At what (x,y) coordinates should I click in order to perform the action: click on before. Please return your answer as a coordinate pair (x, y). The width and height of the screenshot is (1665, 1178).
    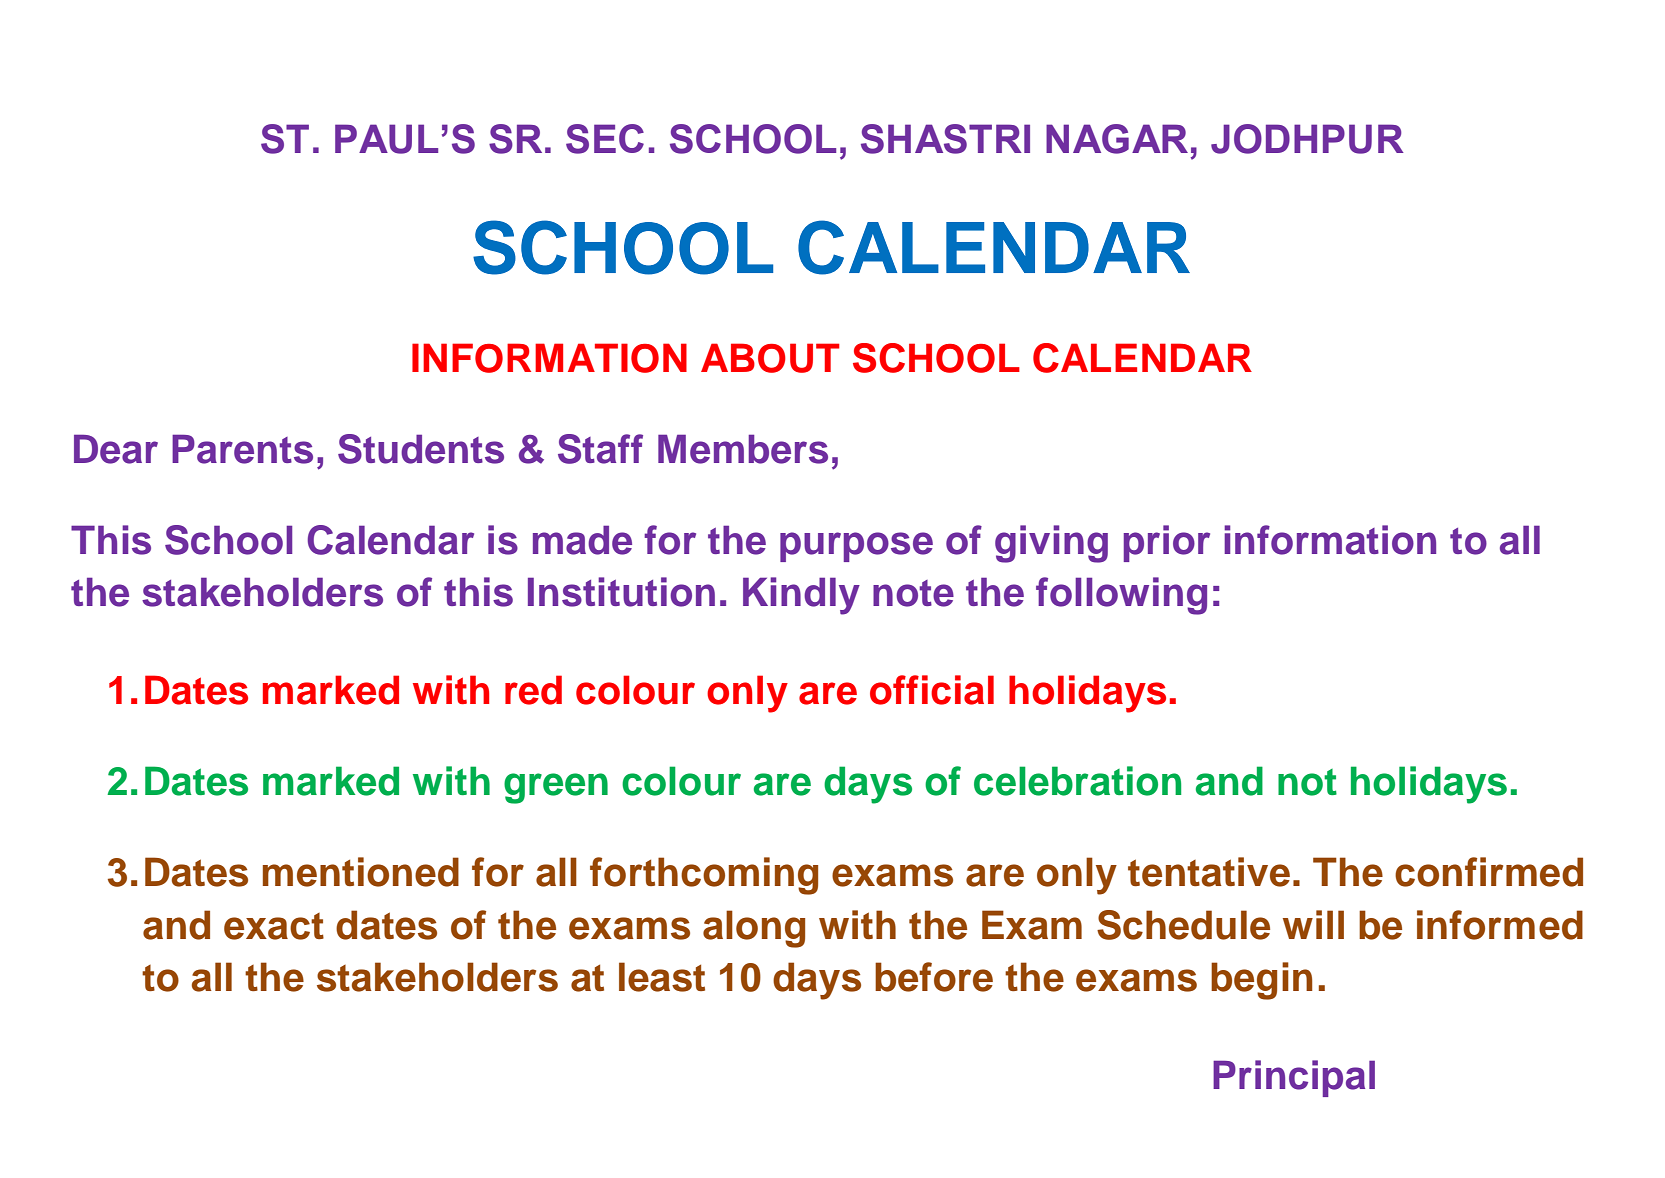
    Looking at the image, I should click on (934, 977).
